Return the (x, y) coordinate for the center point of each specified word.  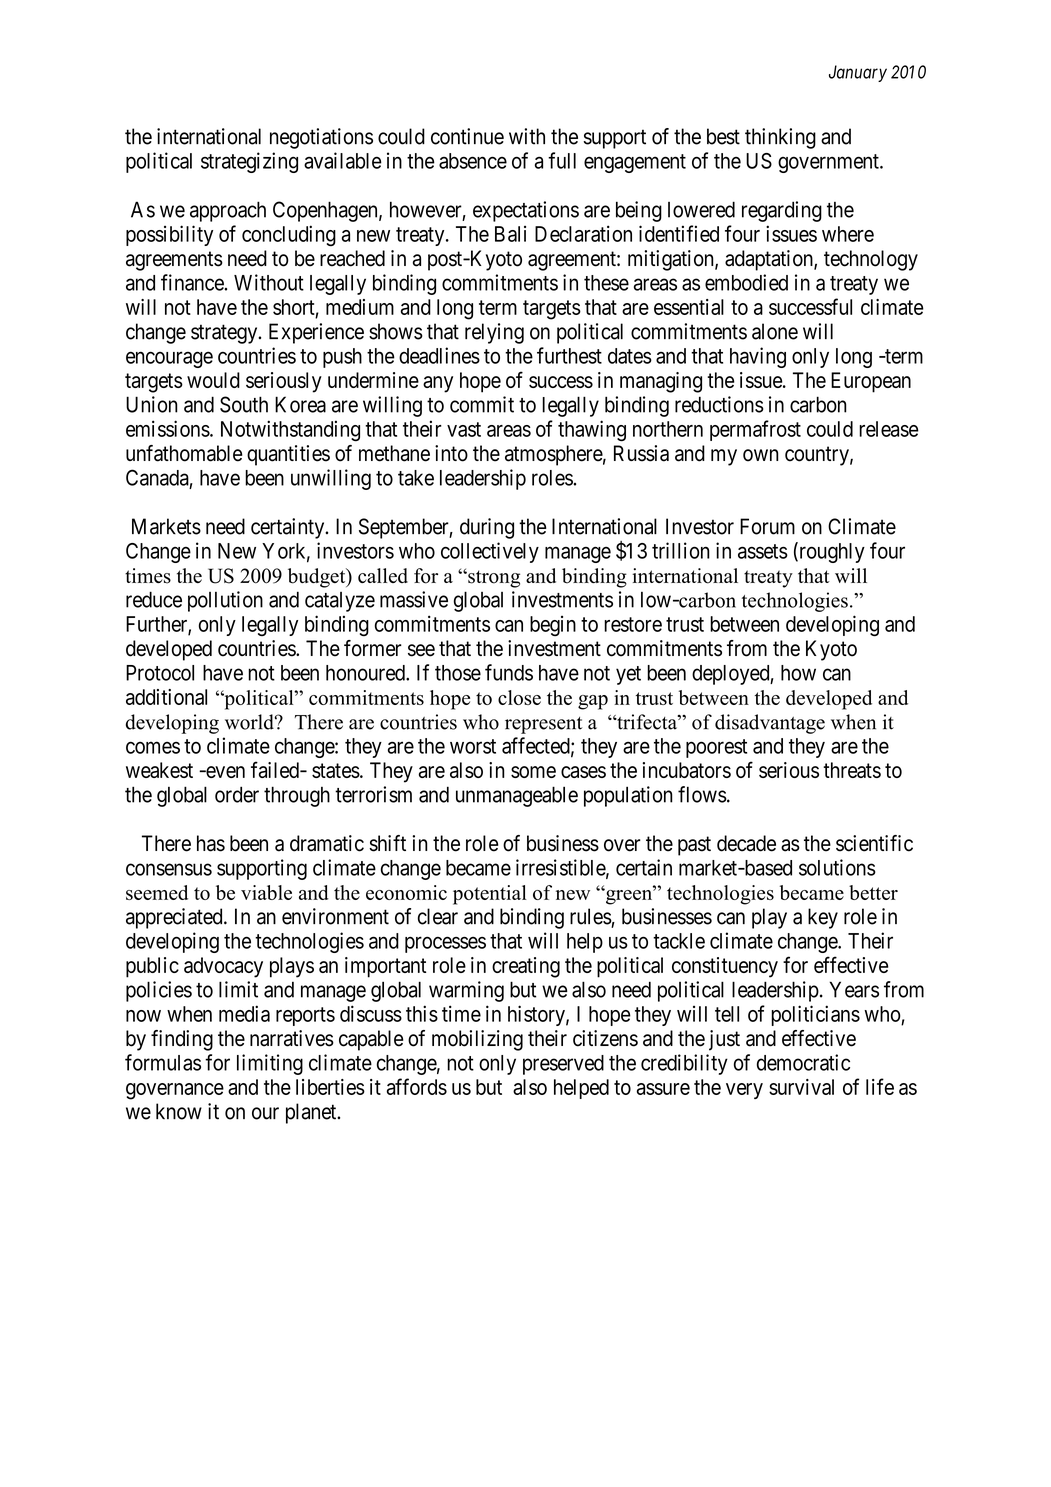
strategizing (249, 162)
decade (746, 843)
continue (467, 136)
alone (775, 331)
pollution (225, 601)
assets (763, 551)
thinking (780, 138)
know (179, 1111)
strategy (225, 334)
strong (493, 579)
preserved (563, 1065)
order (237, 794)
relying (494, 333)
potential (489, 895)
